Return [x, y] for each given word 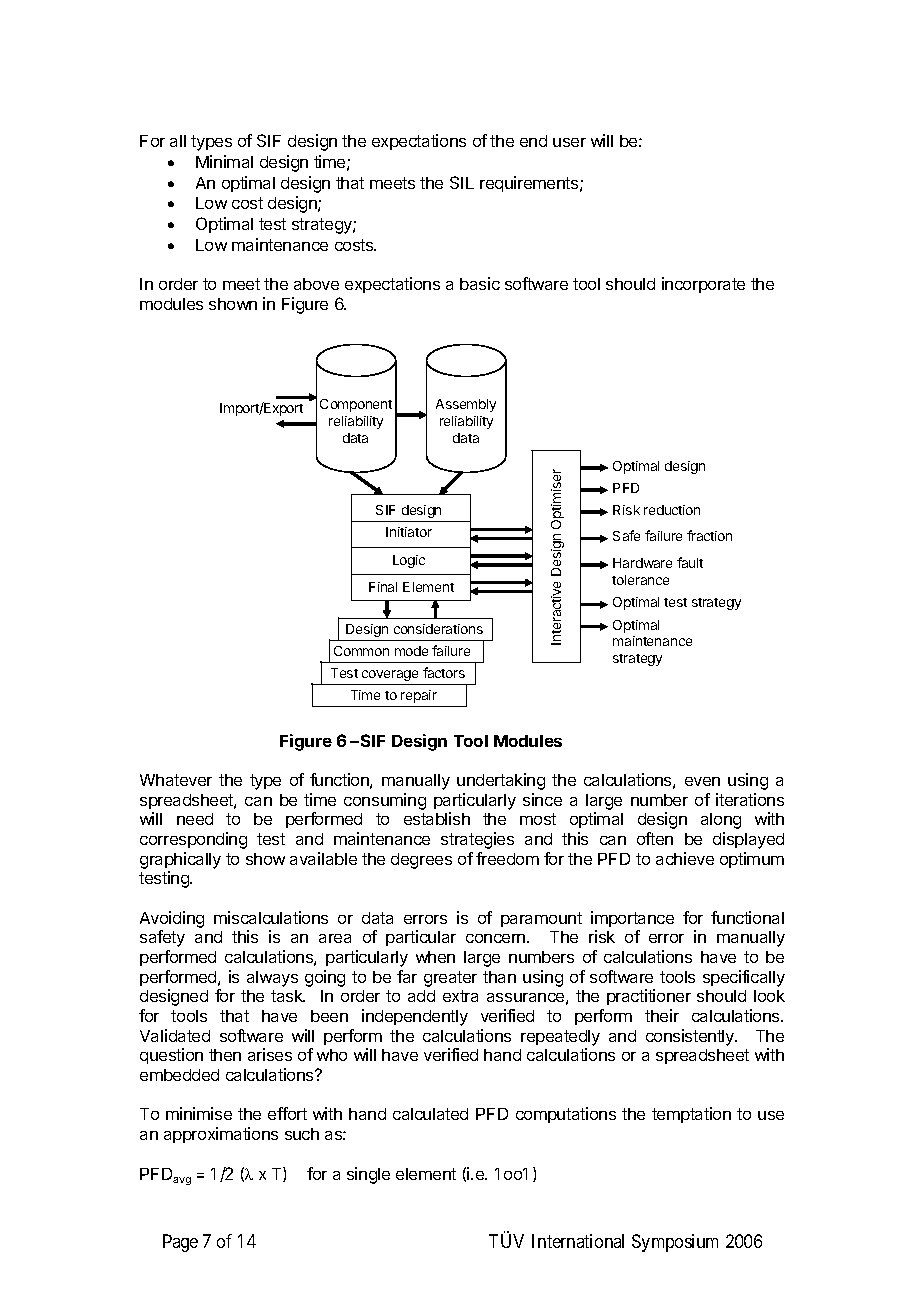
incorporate [703, 285]
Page [180, 1243]
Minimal [224, 161]
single [368, 1175]
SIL [462, 182]
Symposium [675, 1243]
